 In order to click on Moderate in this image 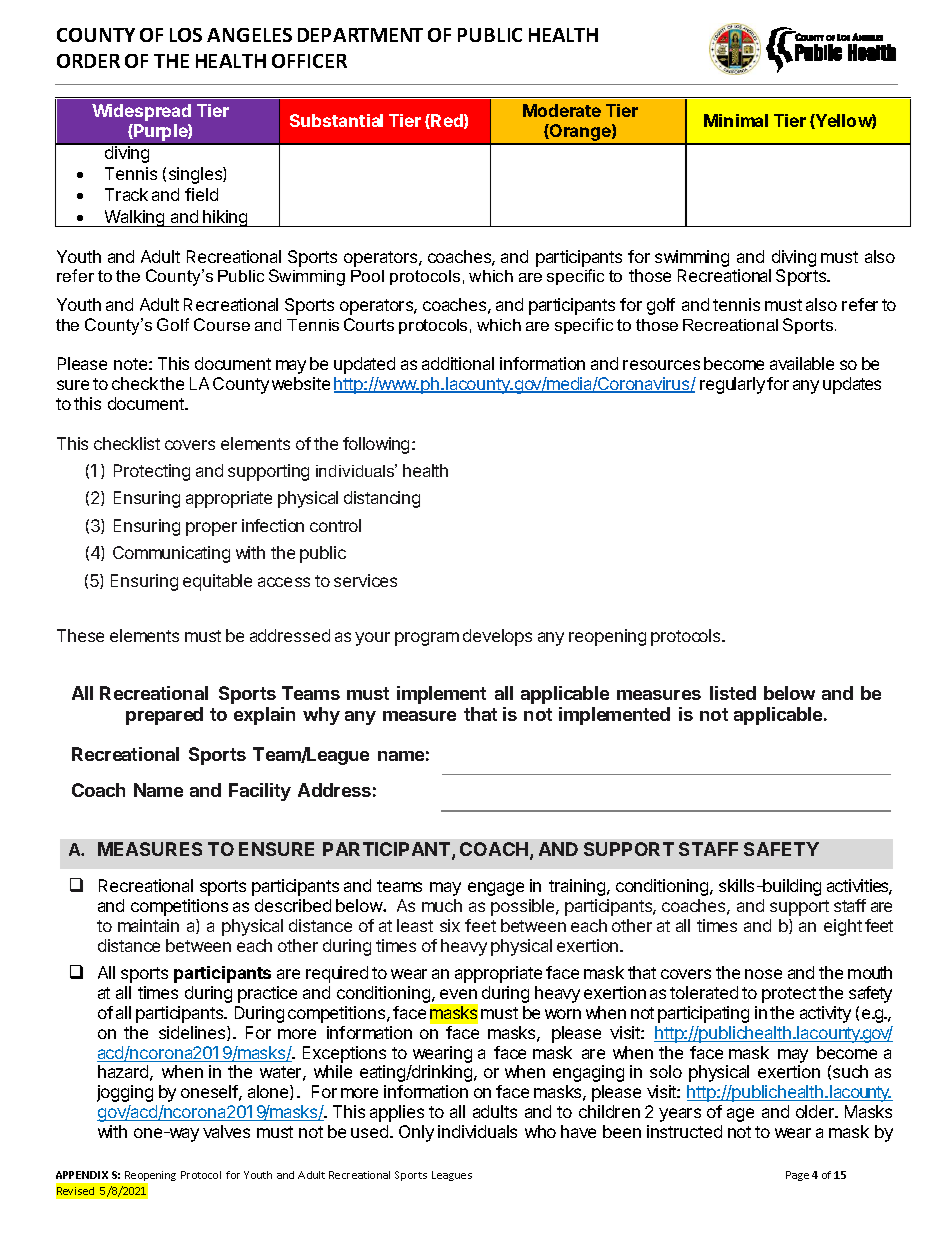, I will do `click(562, 110)`.
